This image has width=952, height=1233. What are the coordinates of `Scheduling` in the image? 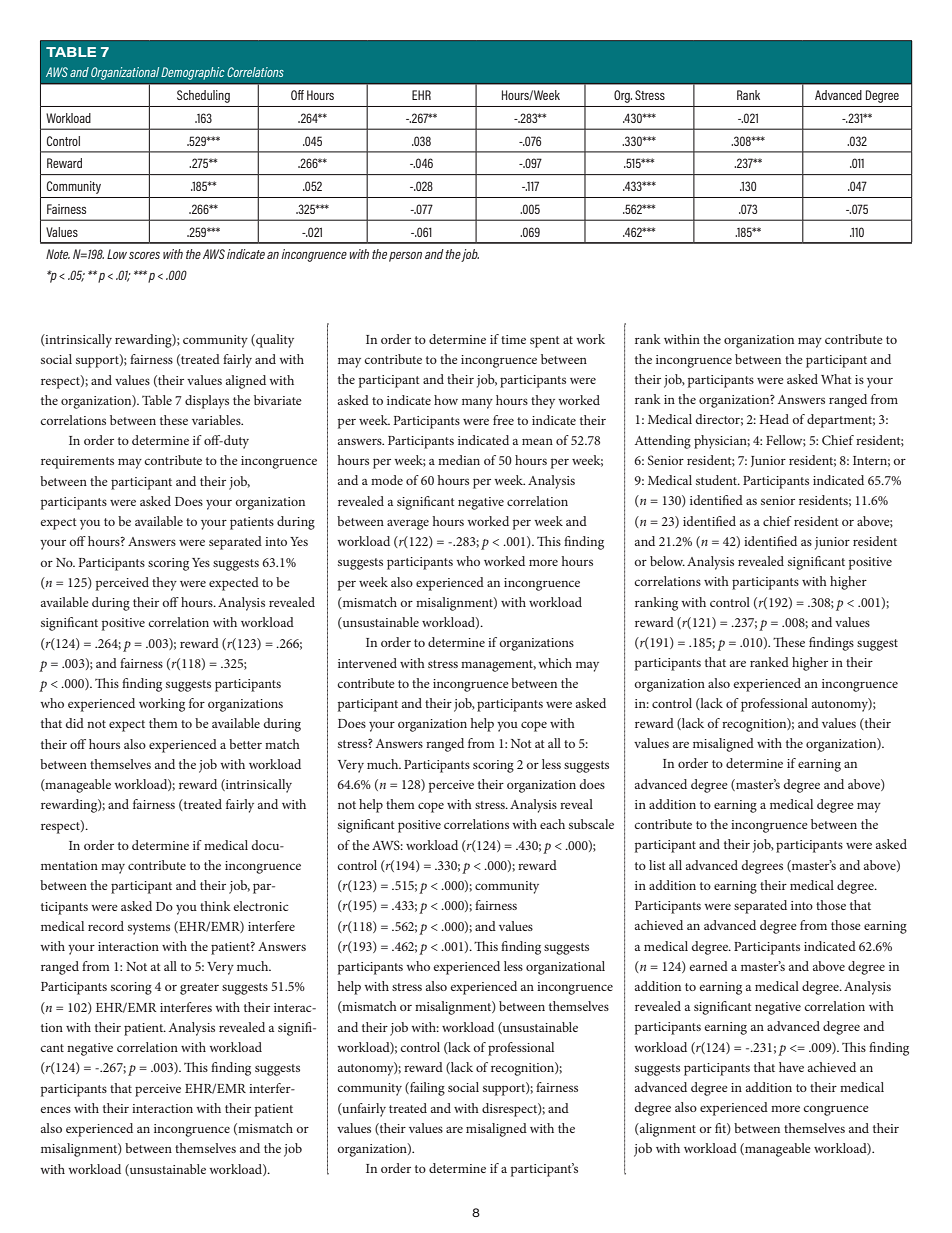 It's located at (203, 96).
